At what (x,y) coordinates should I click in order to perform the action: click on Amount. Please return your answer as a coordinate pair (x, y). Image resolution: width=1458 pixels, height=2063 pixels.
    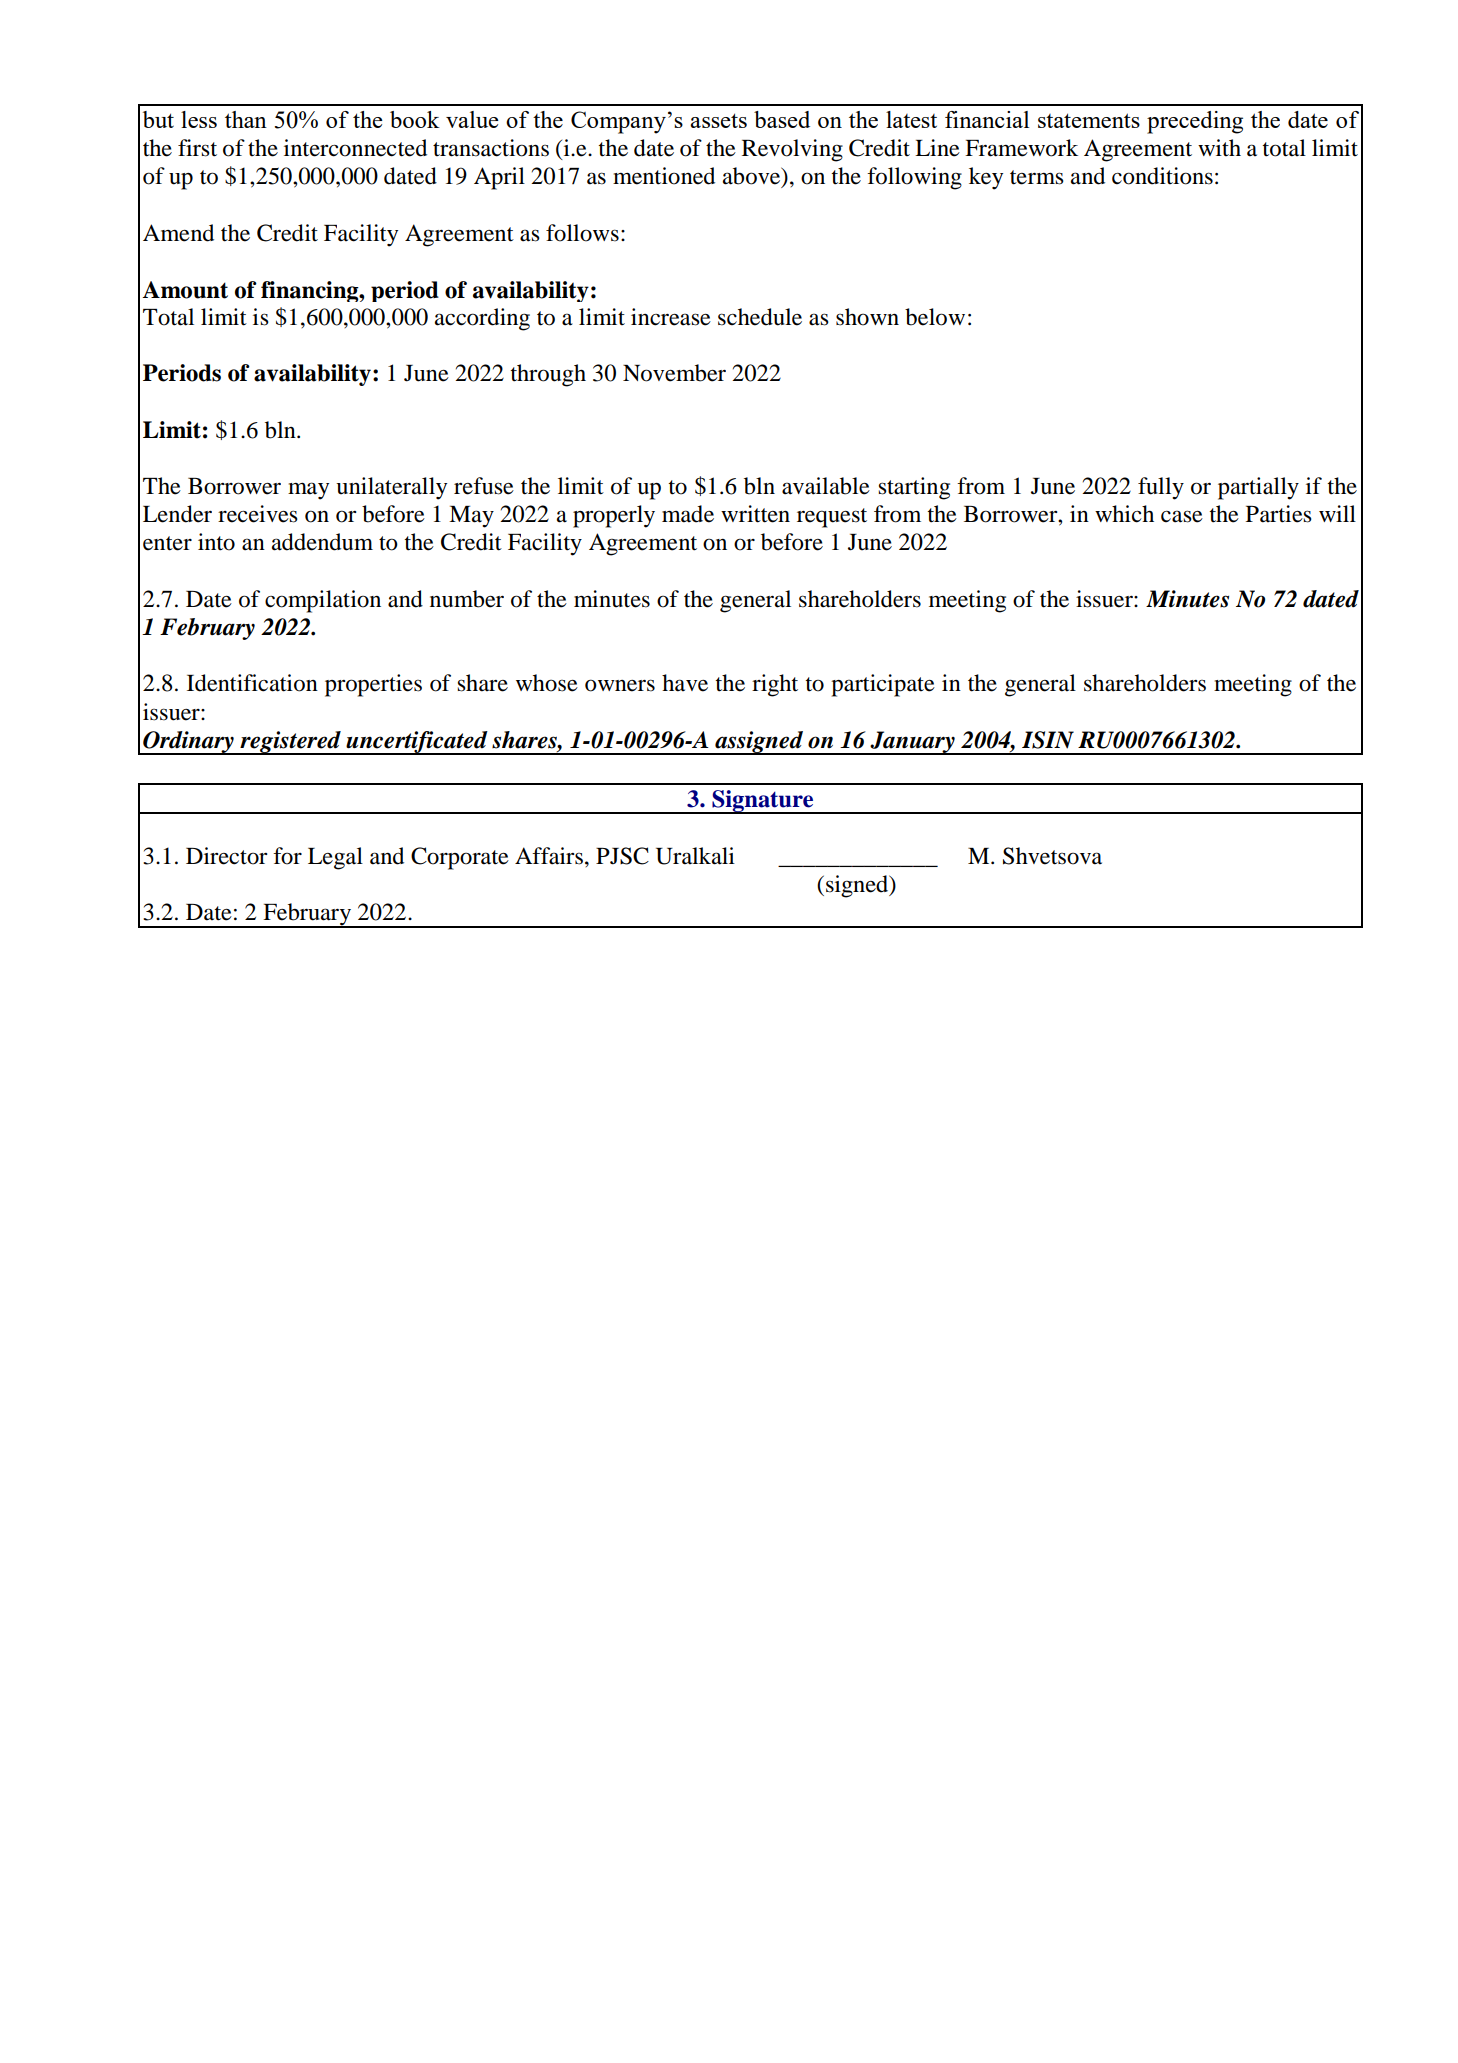
    Looking at the image, I should click on (185, 290).
